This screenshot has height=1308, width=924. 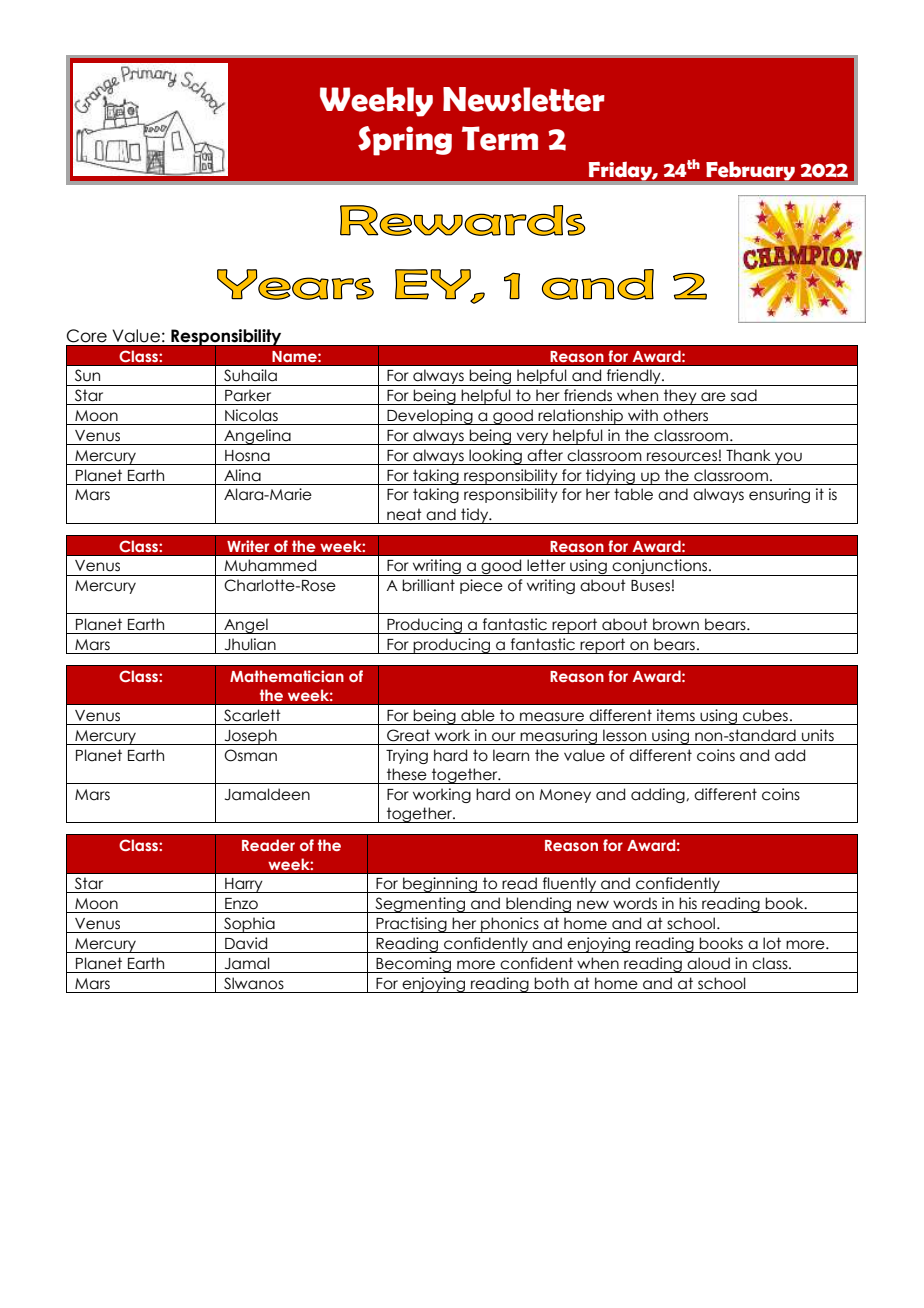 What do you see at coordinates (748, 455) in the screenshot?
I see `Thank` at bounding box center [748, 455].
